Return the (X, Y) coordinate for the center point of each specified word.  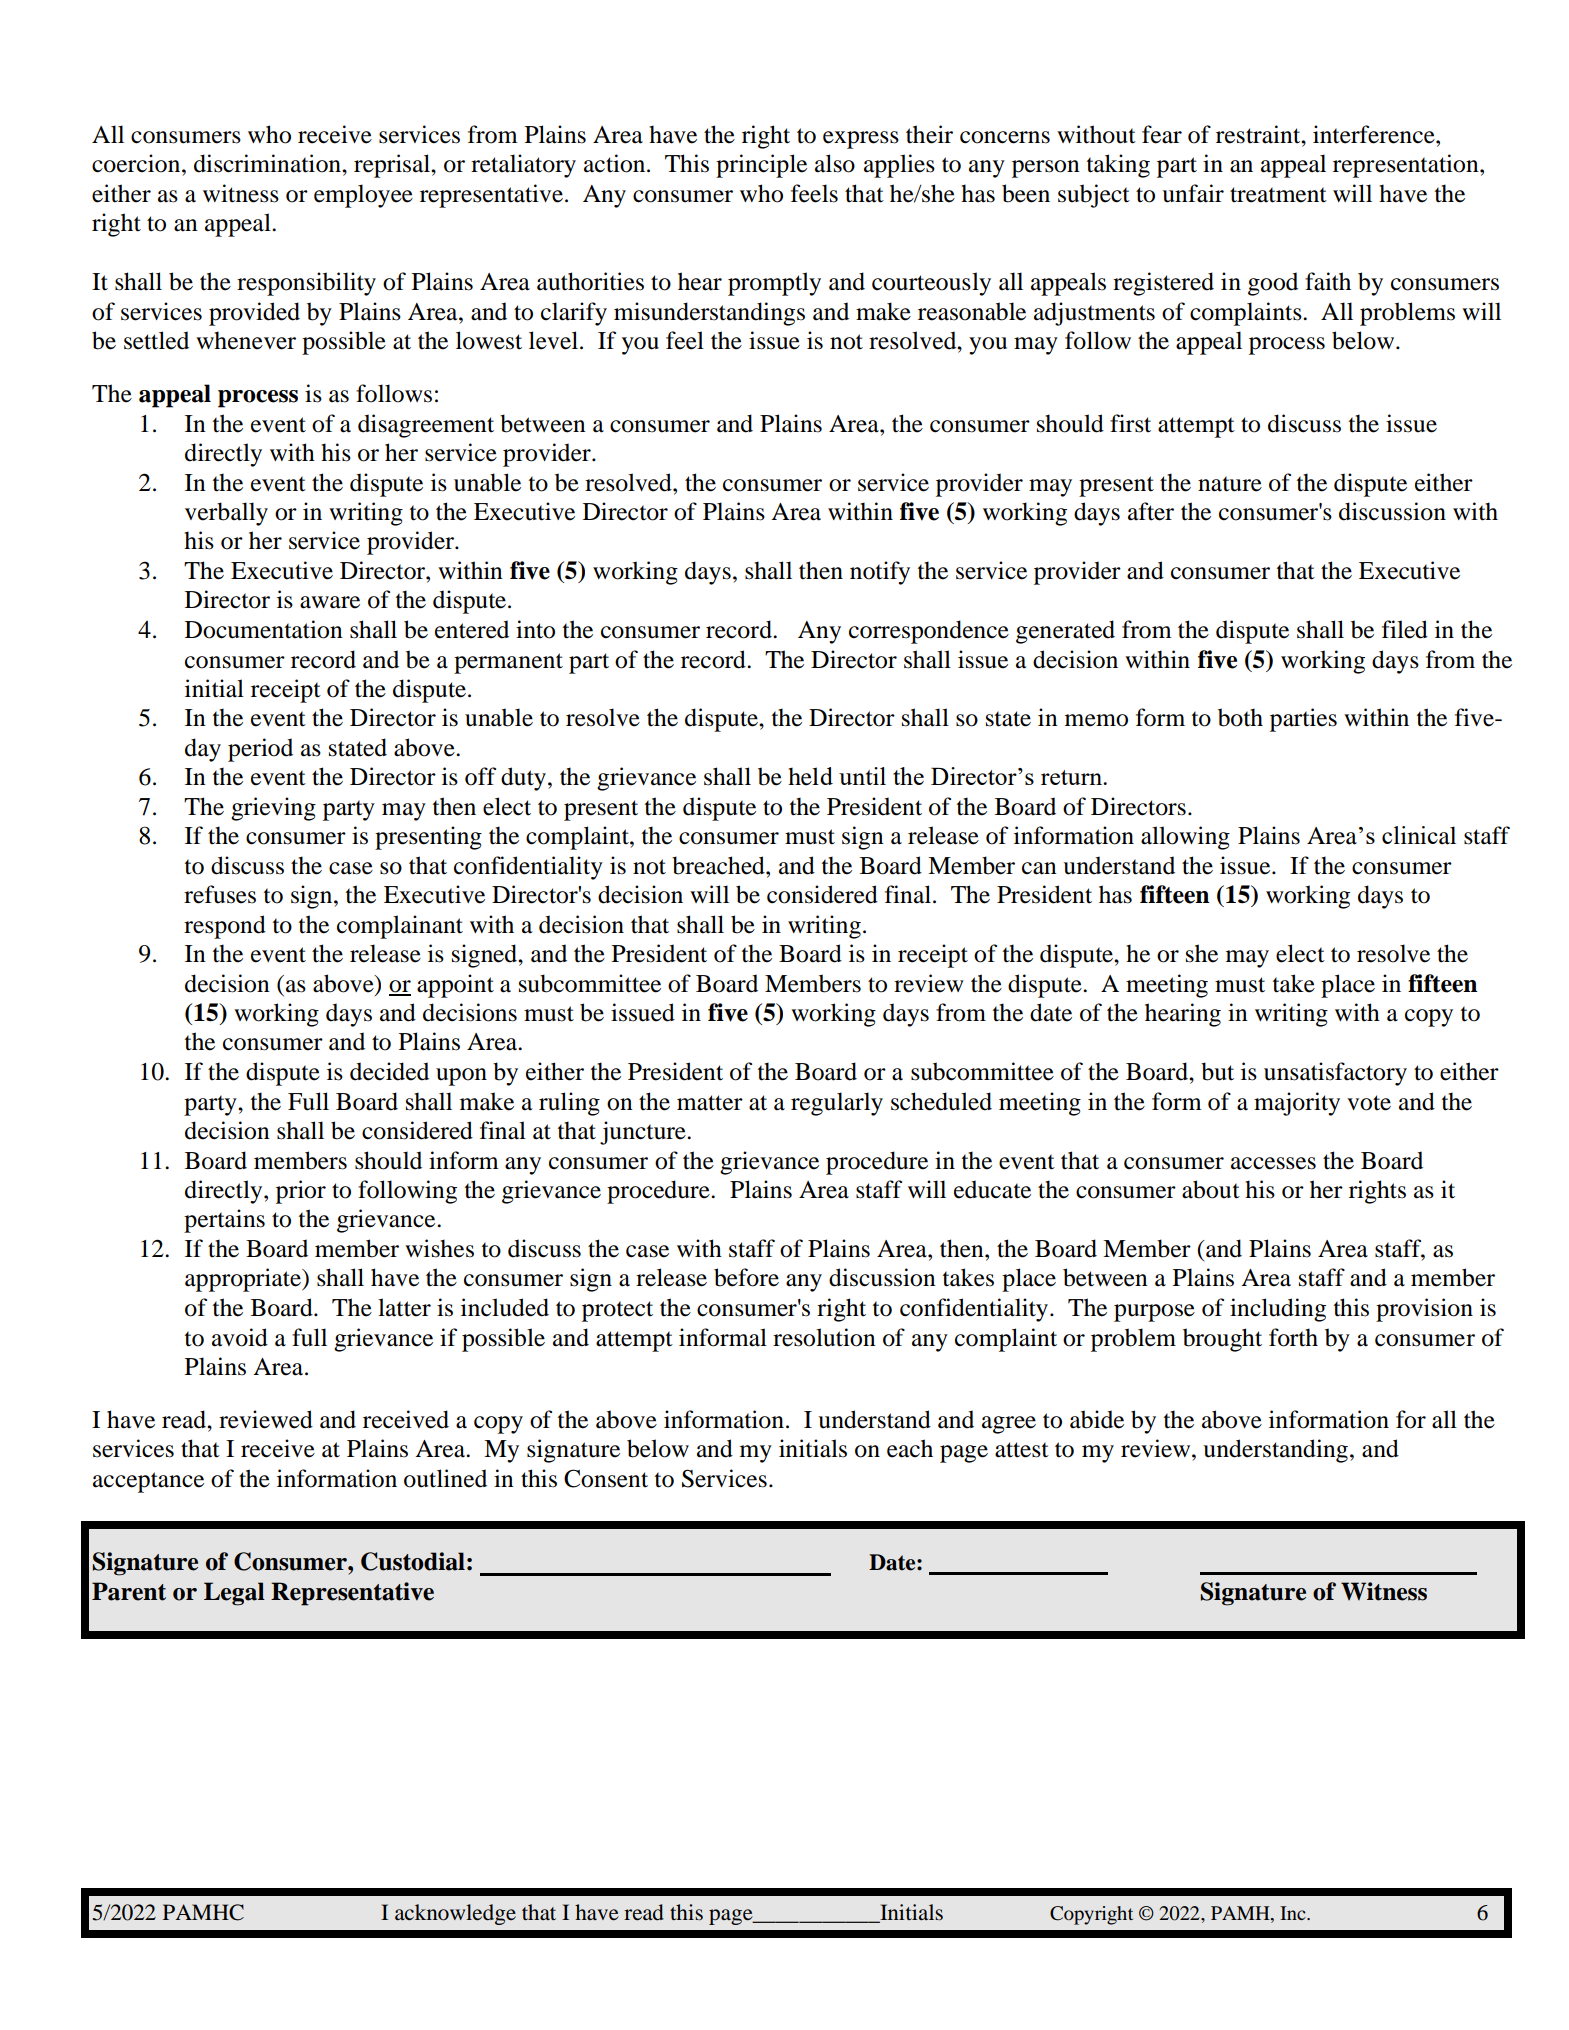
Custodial (413, 1561)
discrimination (268, 163)
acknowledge (455, 1914)
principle (761, 166)
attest (1022, 1450)
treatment (1278, 195)
